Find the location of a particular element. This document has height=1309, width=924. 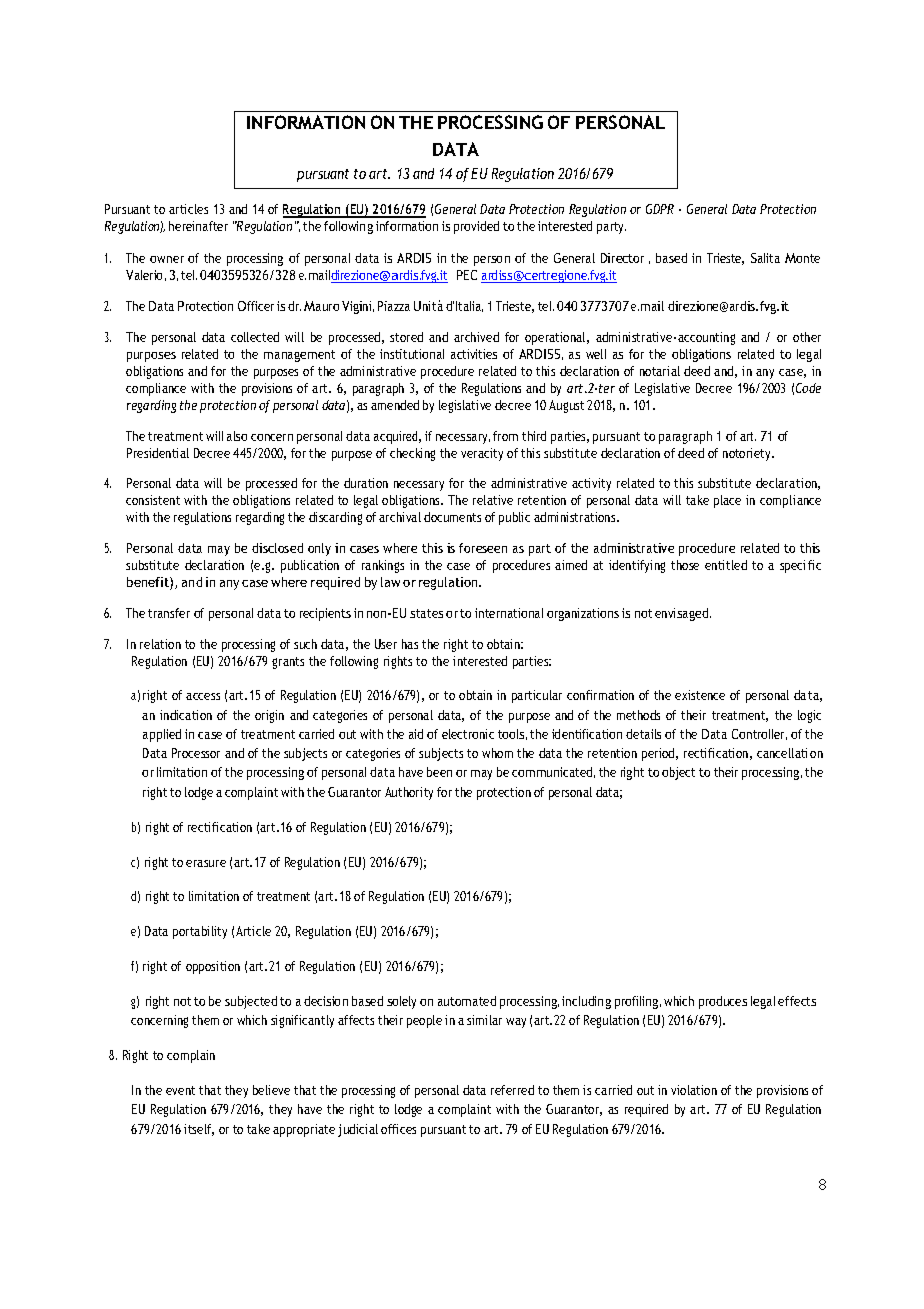

produces is located at coordinates (723, 1002).
